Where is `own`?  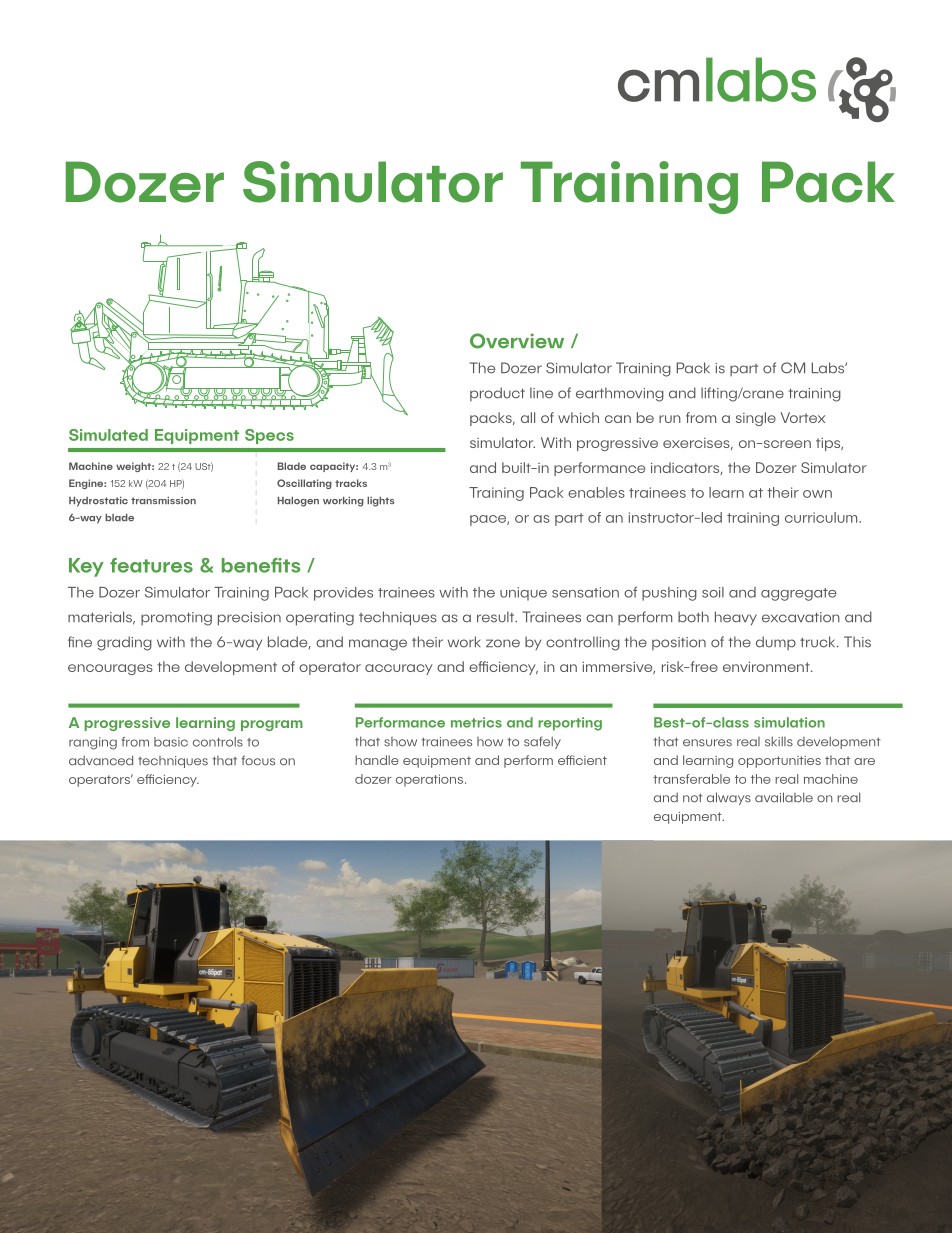 own is located at coordinates (817, 494).
